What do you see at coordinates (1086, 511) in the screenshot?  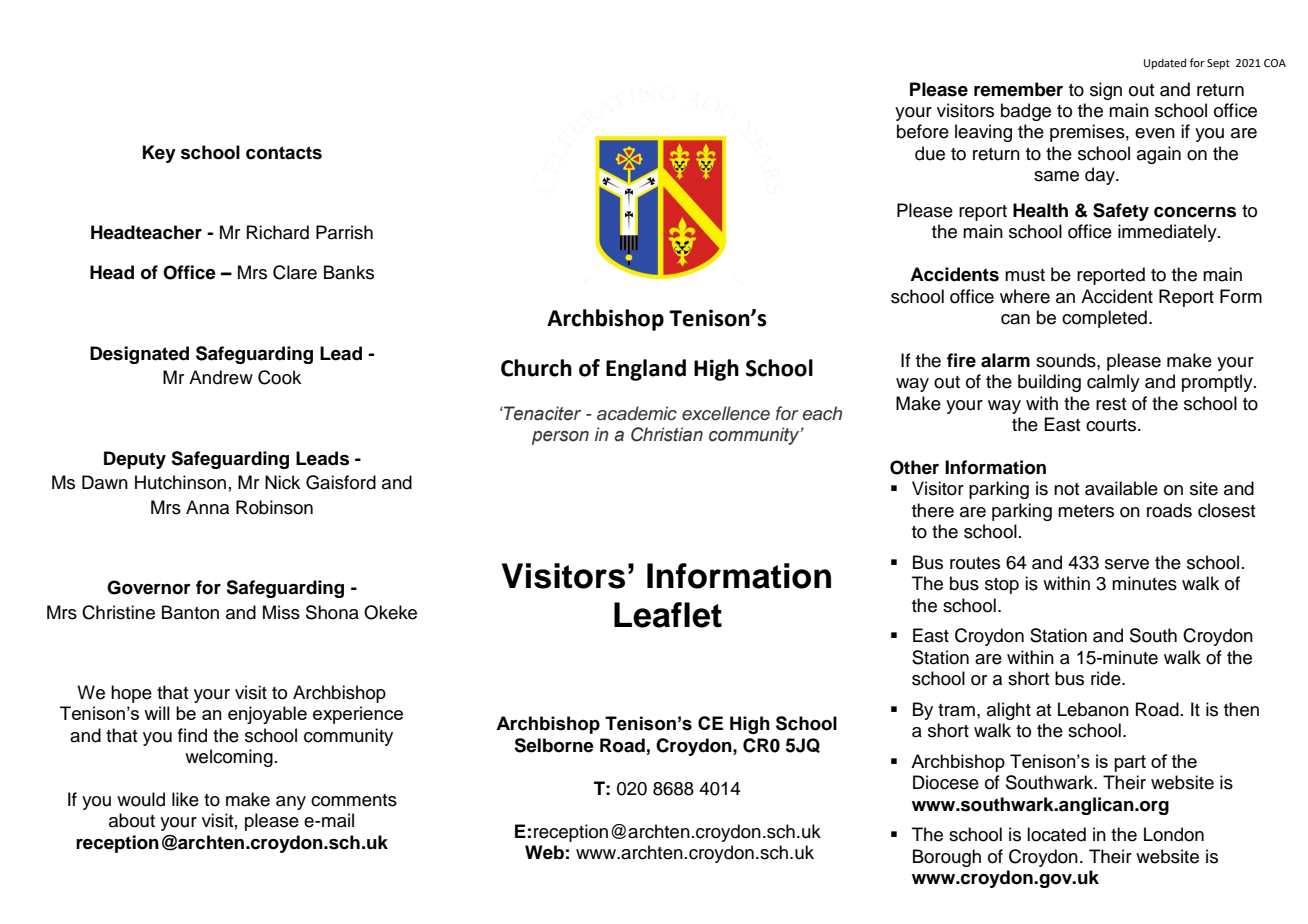 I see `meters` at bounding box center [1086, 511].
